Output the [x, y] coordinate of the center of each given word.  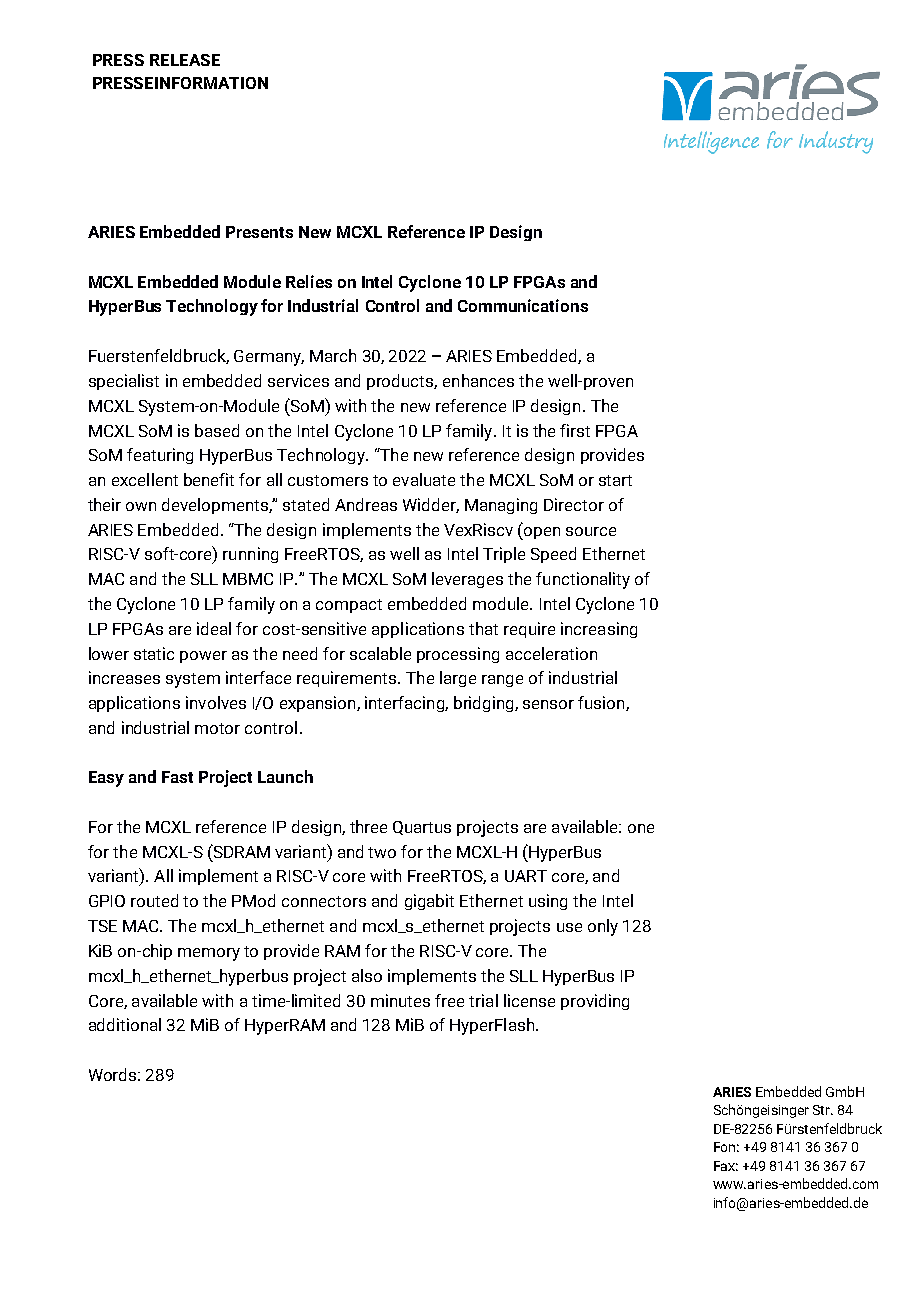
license [529, 1000]
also [367, 975]
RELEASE [185, 60]
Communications [523, 305]
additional [125, 1024]
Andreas [366, 504]
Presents [259, 232]
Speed [553, 555]
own [141, 506]
